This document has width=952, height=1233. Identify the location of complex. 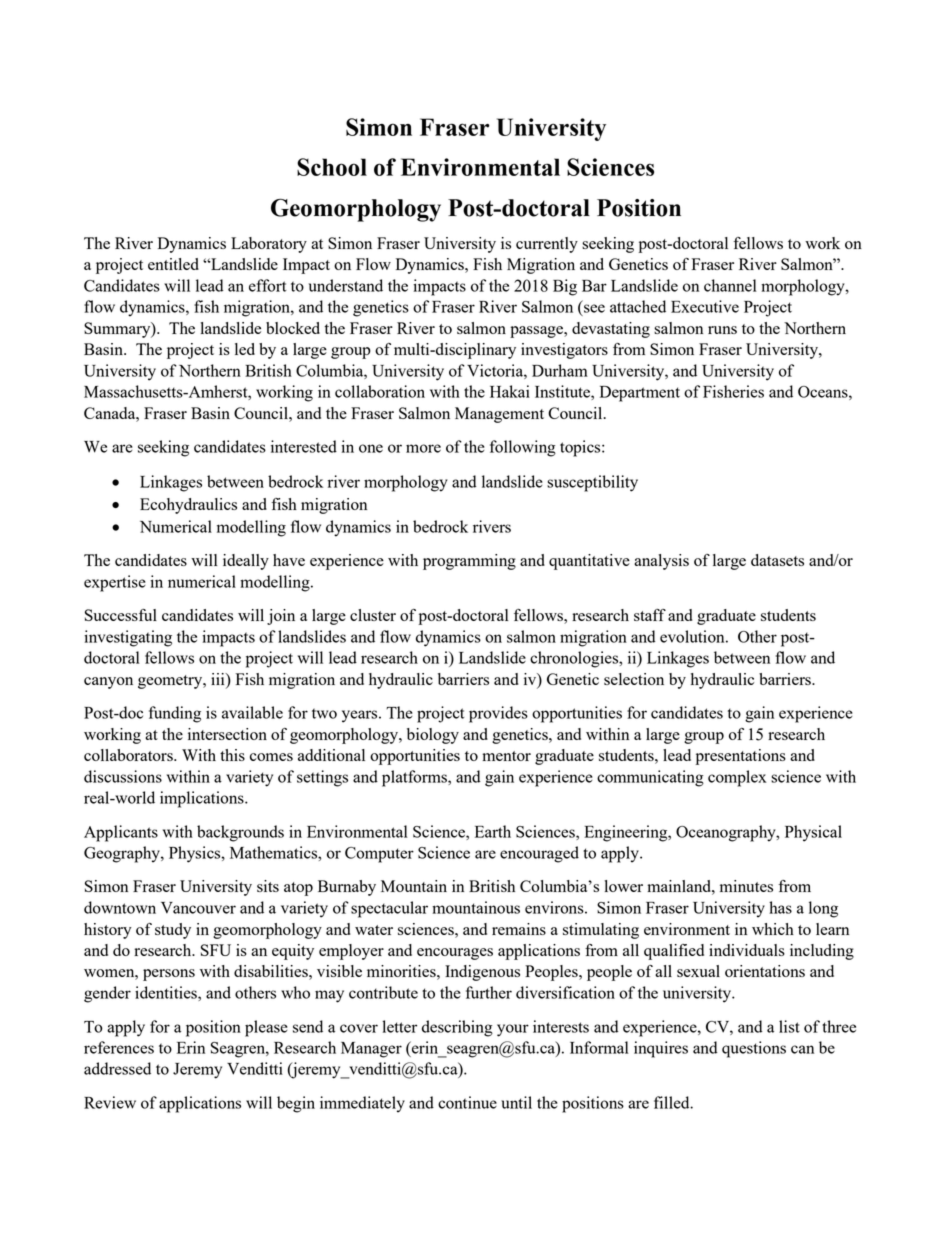
(737, 778).
